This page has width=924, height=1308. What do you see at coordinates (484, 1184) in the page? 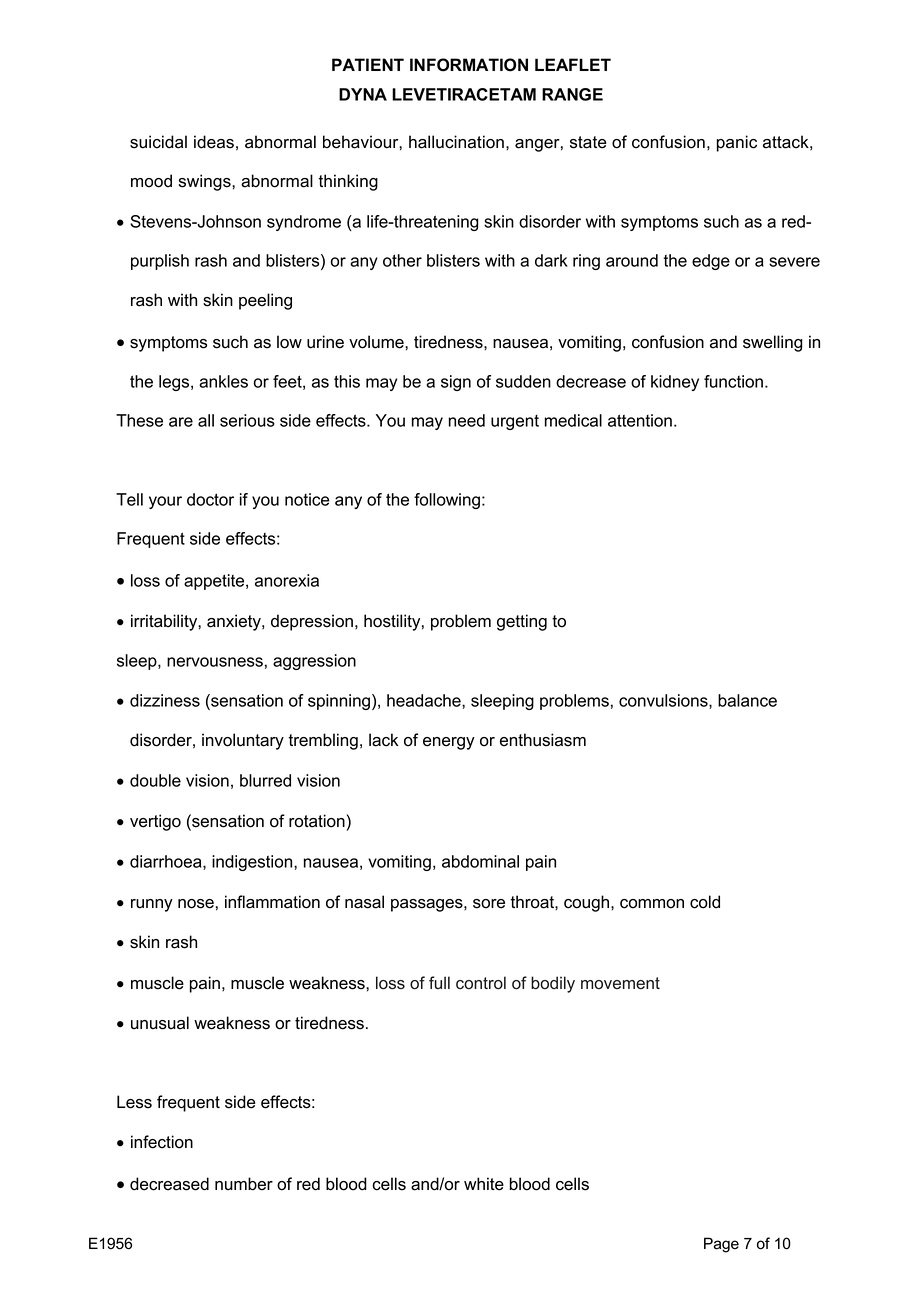
I see `white` at bounding box center [484, 1184].
